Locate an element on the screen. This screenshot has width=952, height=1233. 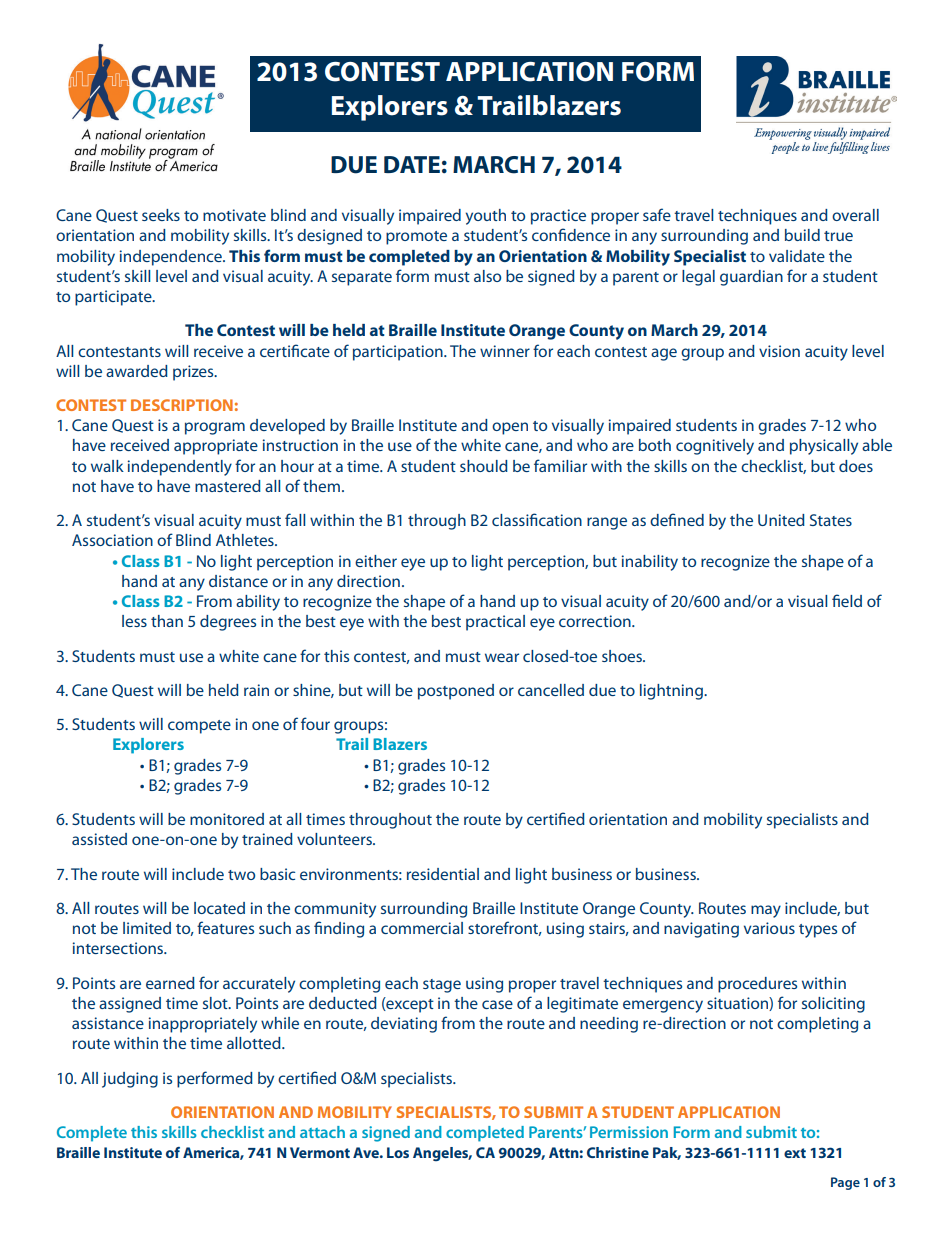
youth is located at coordinates (486, 217).
